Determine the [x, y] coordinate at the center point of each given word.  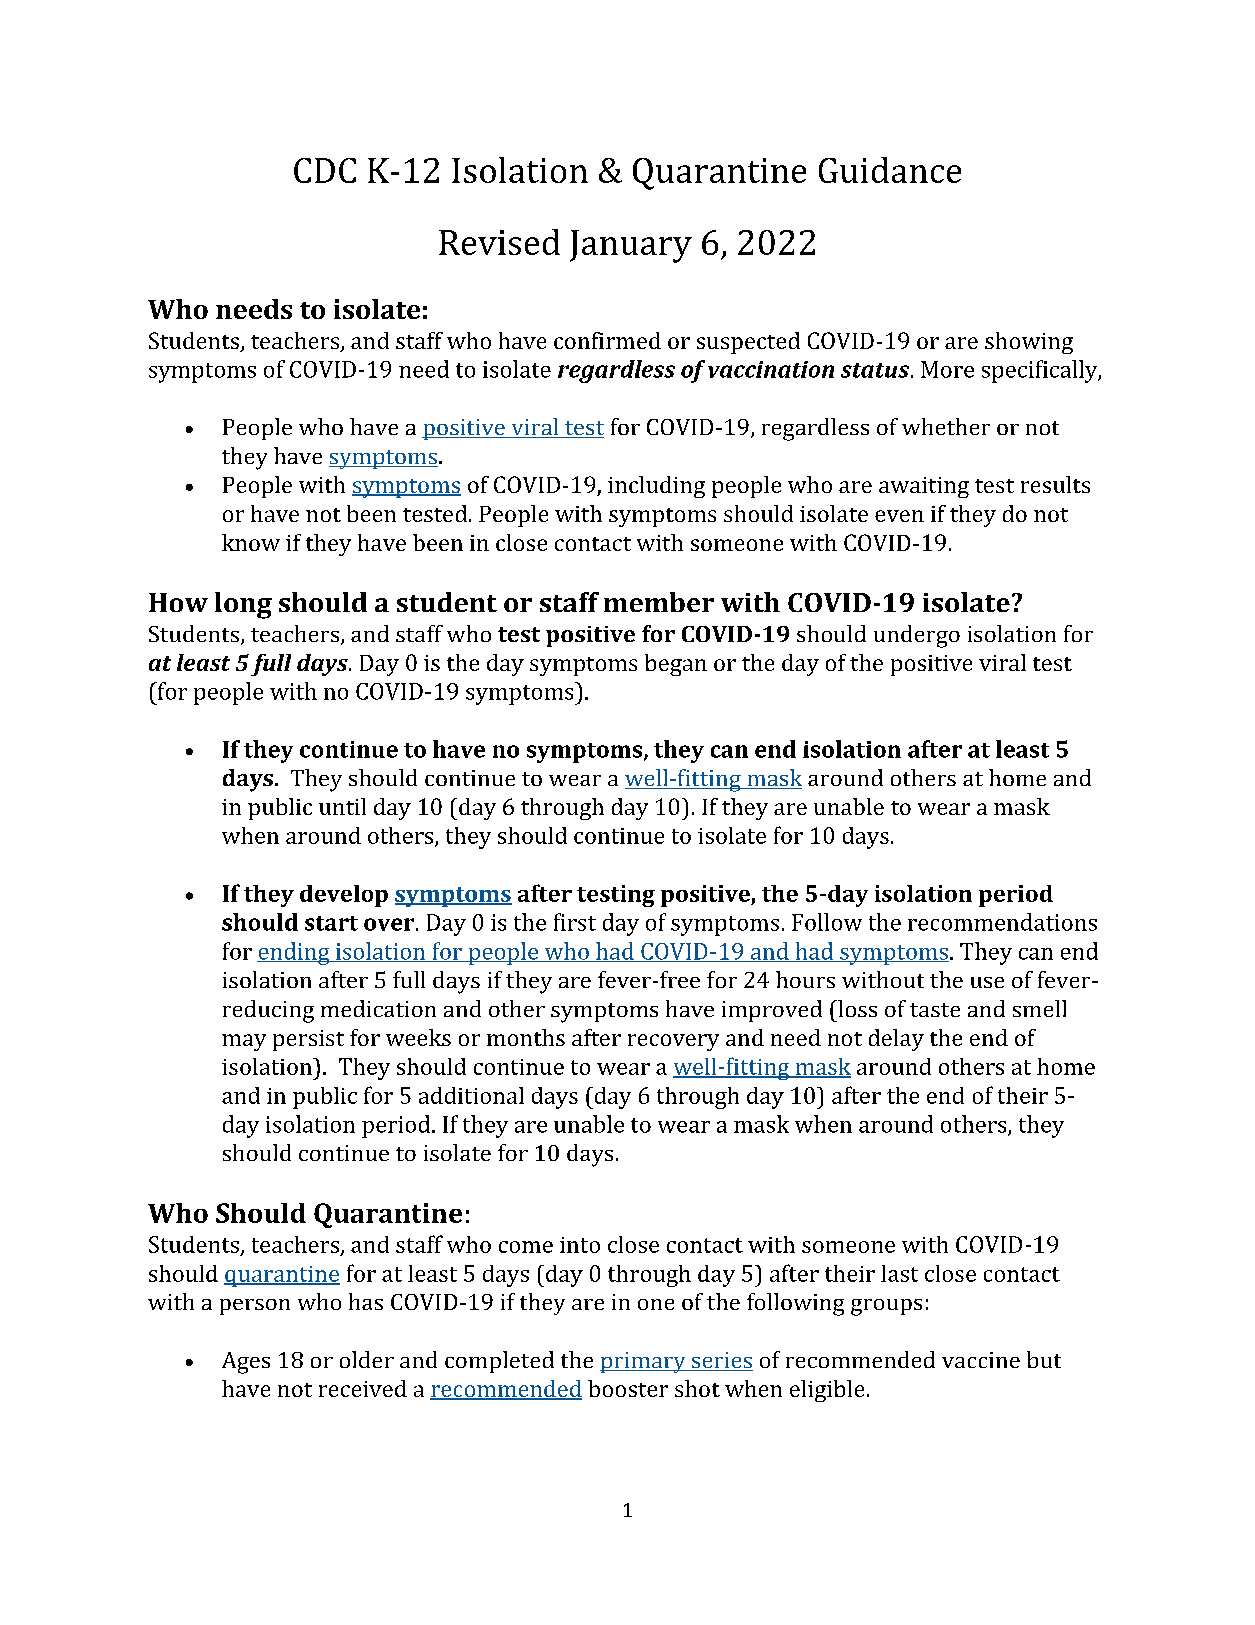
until [342, 806]
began [676, 665]
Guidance [890, 170]
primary [644, 1362]
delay [896, 1040]
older [367, 1359]
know [251, 542]
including [656, 487]
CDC [325, 170]
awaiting [924, 487]
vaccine [981, 1360]
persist [308, 1040]
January [631, 246]
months [526, 1037]
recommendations [1002, 922]
